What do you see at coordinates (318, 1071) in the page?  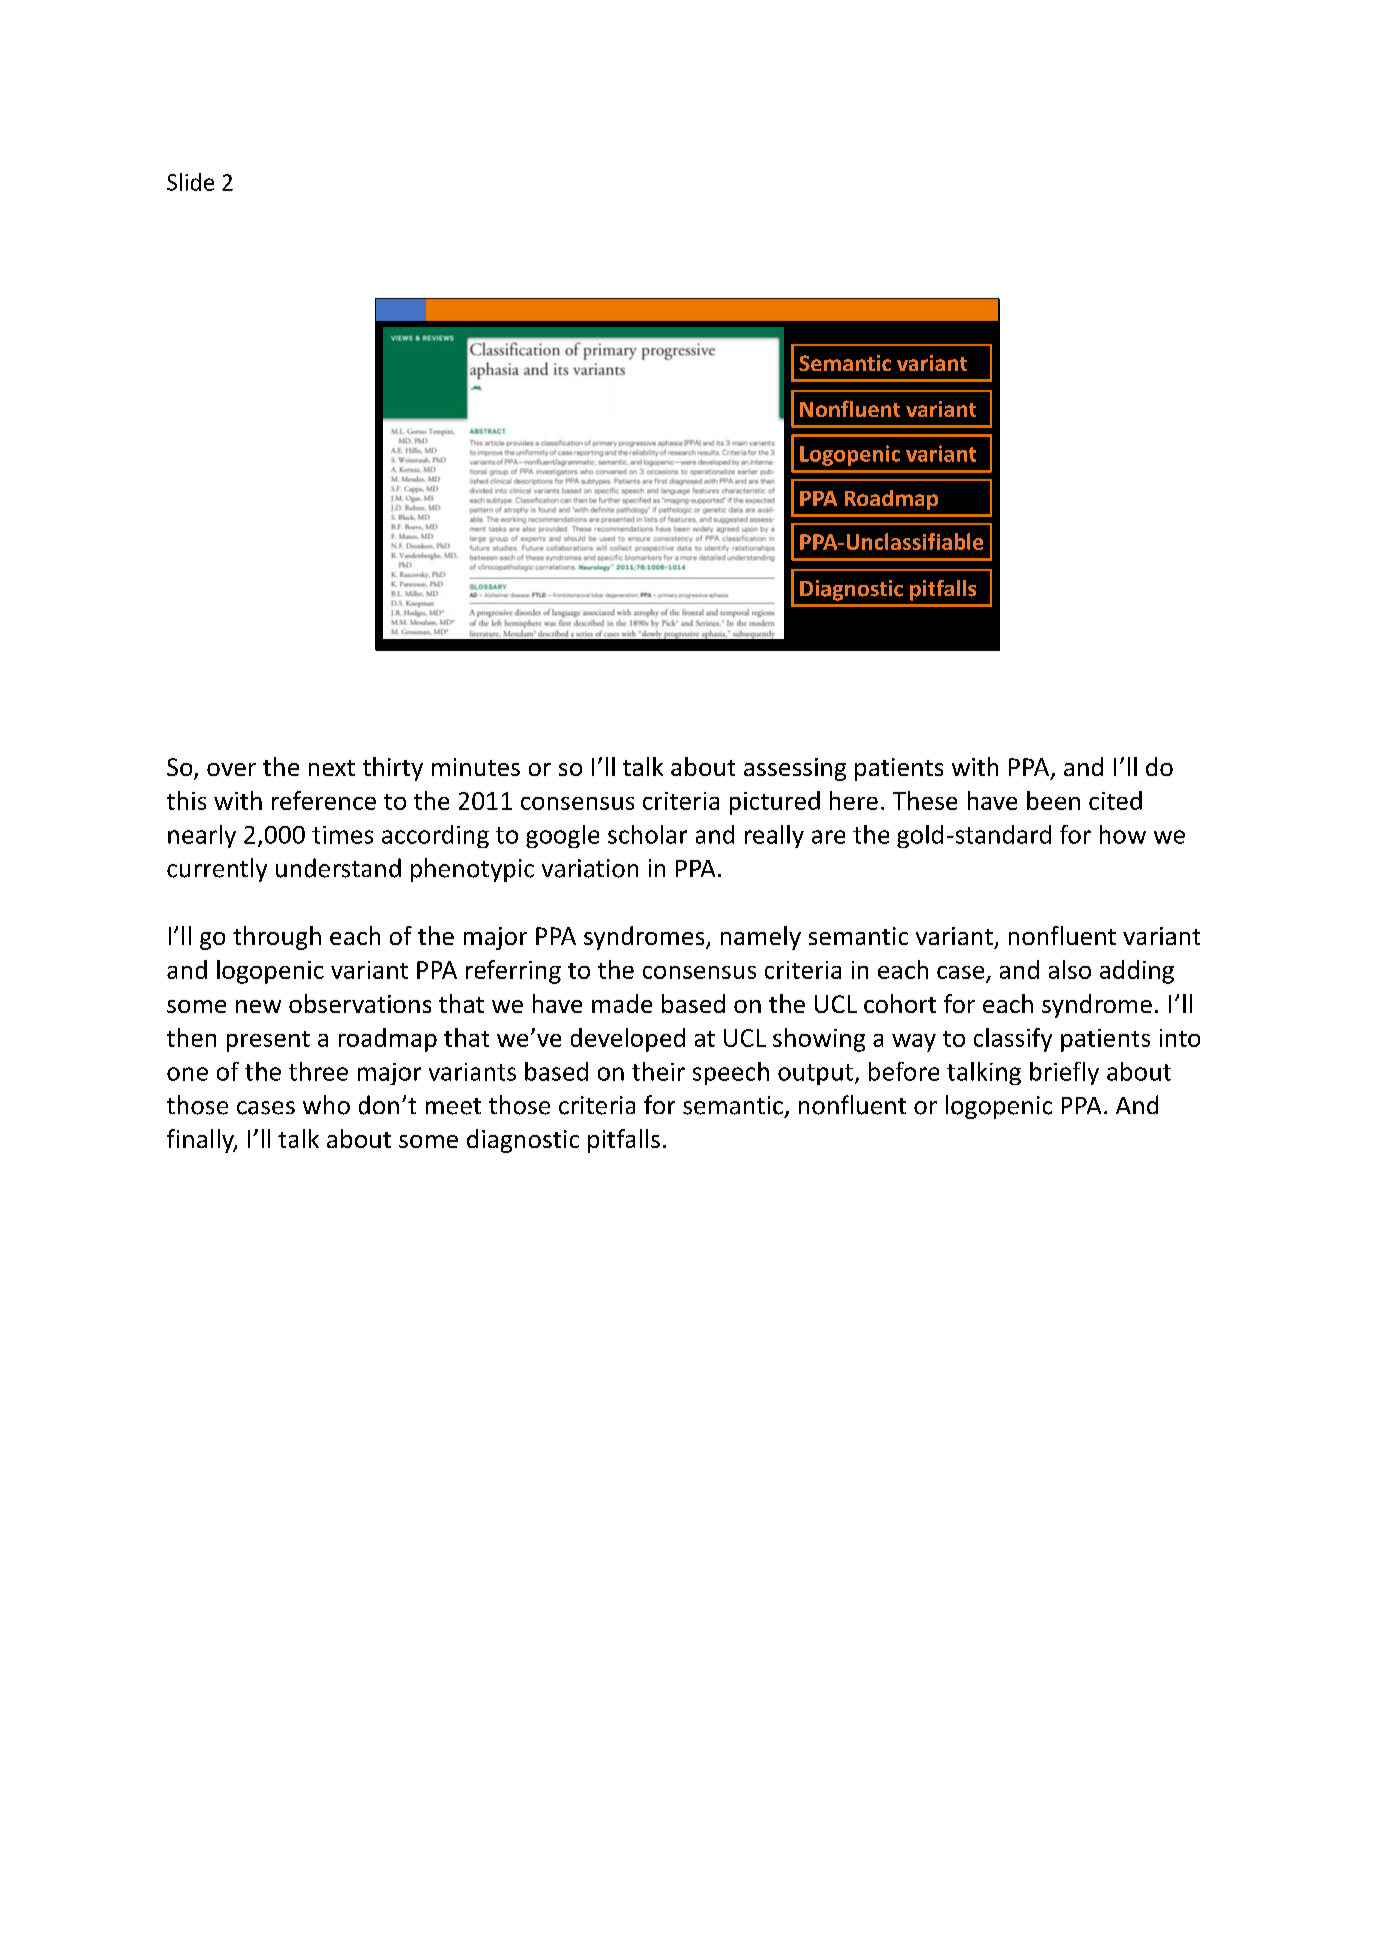 I see `three` at bounding box center [318, 1071].
